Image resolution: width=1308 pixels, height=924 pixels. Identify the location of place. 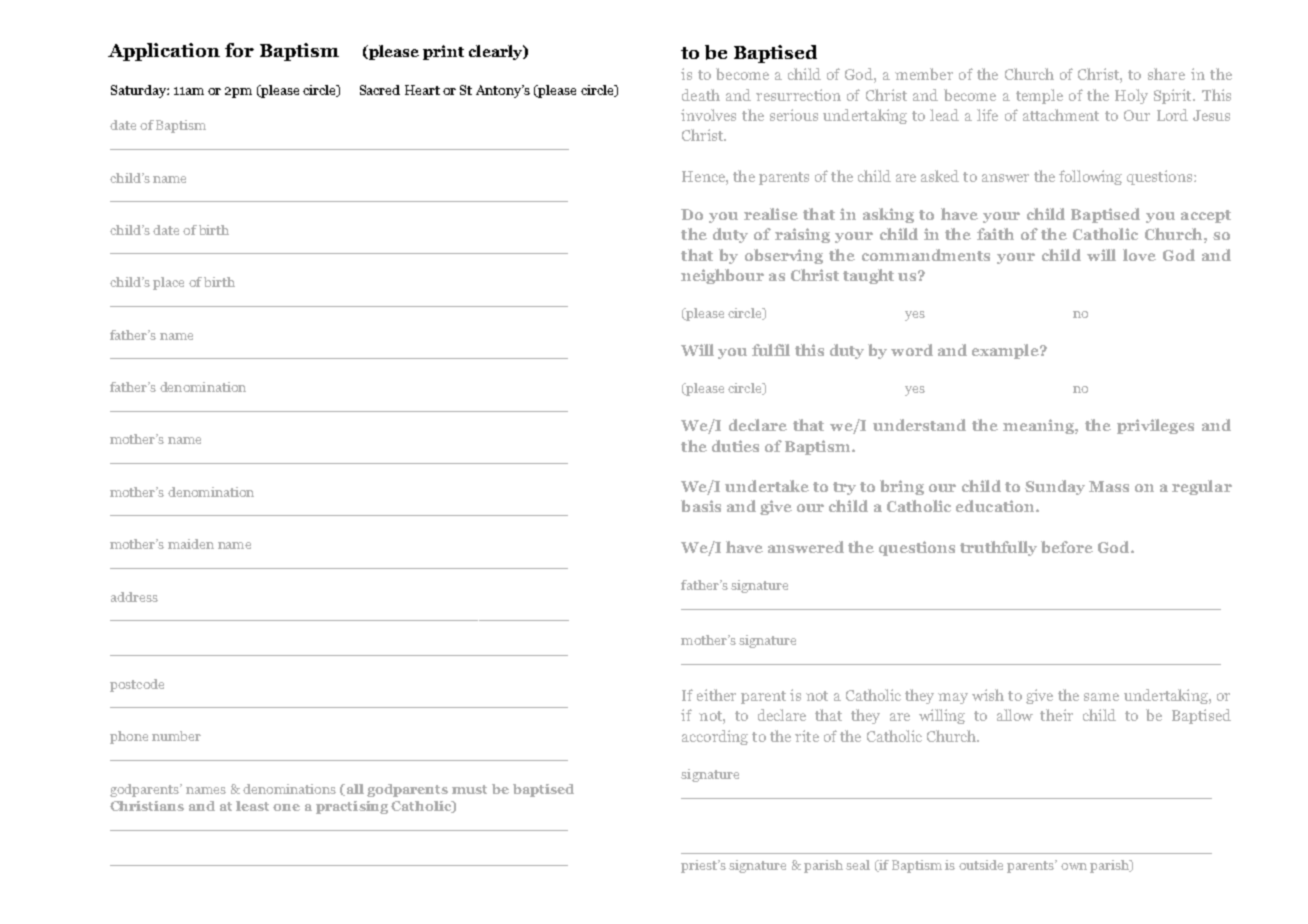
(168, 283).
